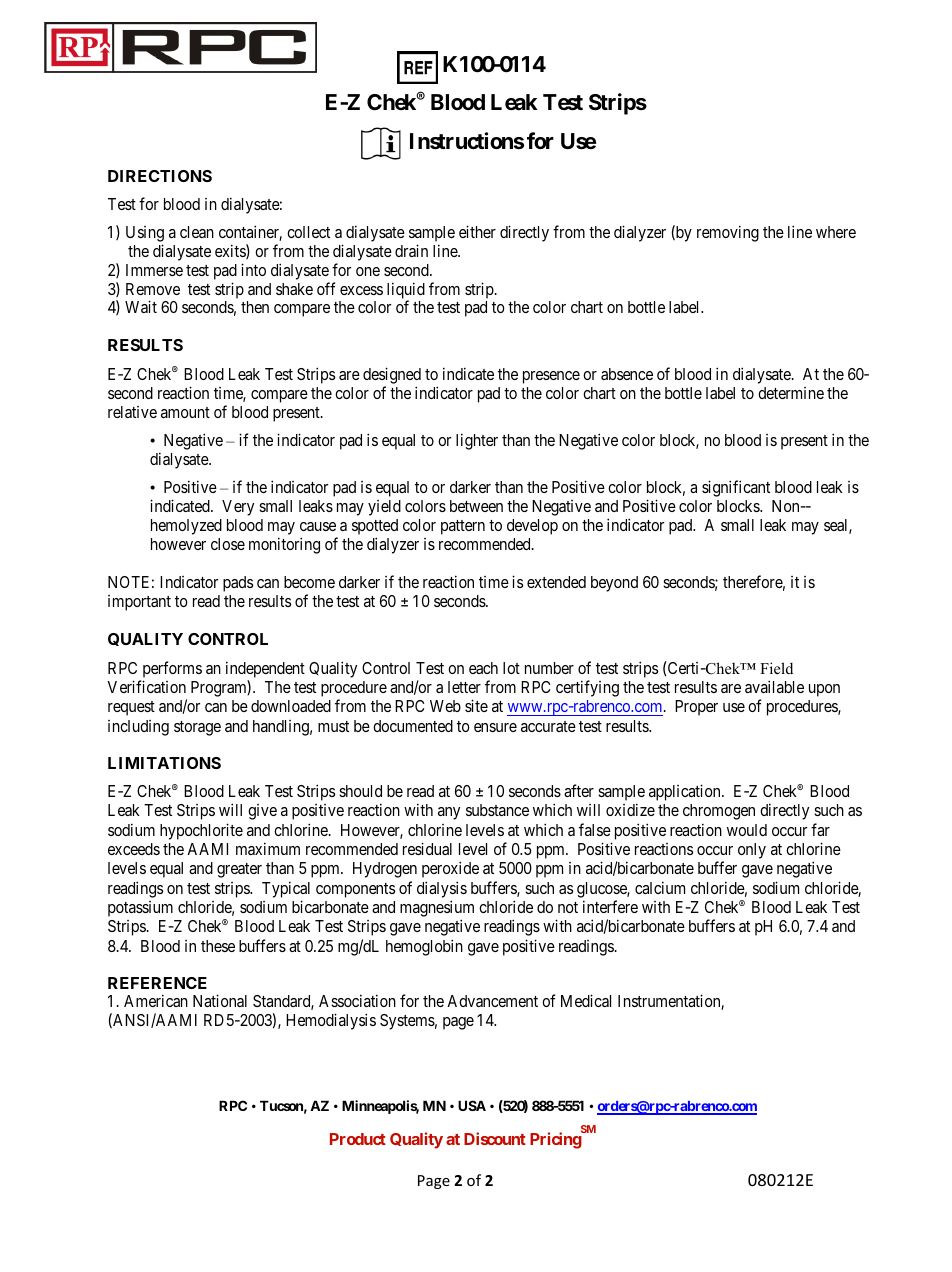  Describe the element at coordinates (197, 232) in the image. I see `clean` at that location.
